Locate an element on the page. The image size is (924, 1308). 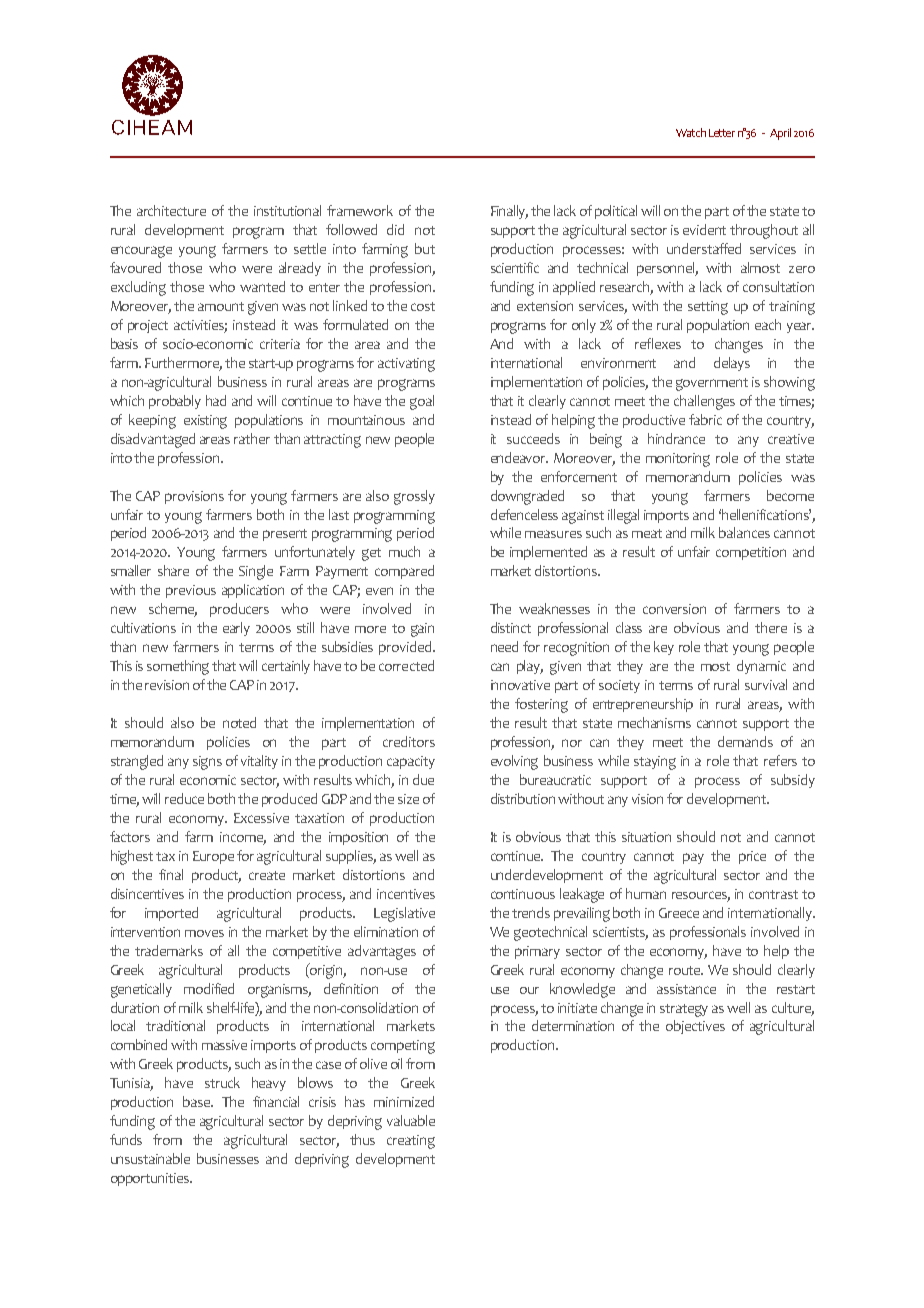
creating is located at coordinates (411, 1142).
